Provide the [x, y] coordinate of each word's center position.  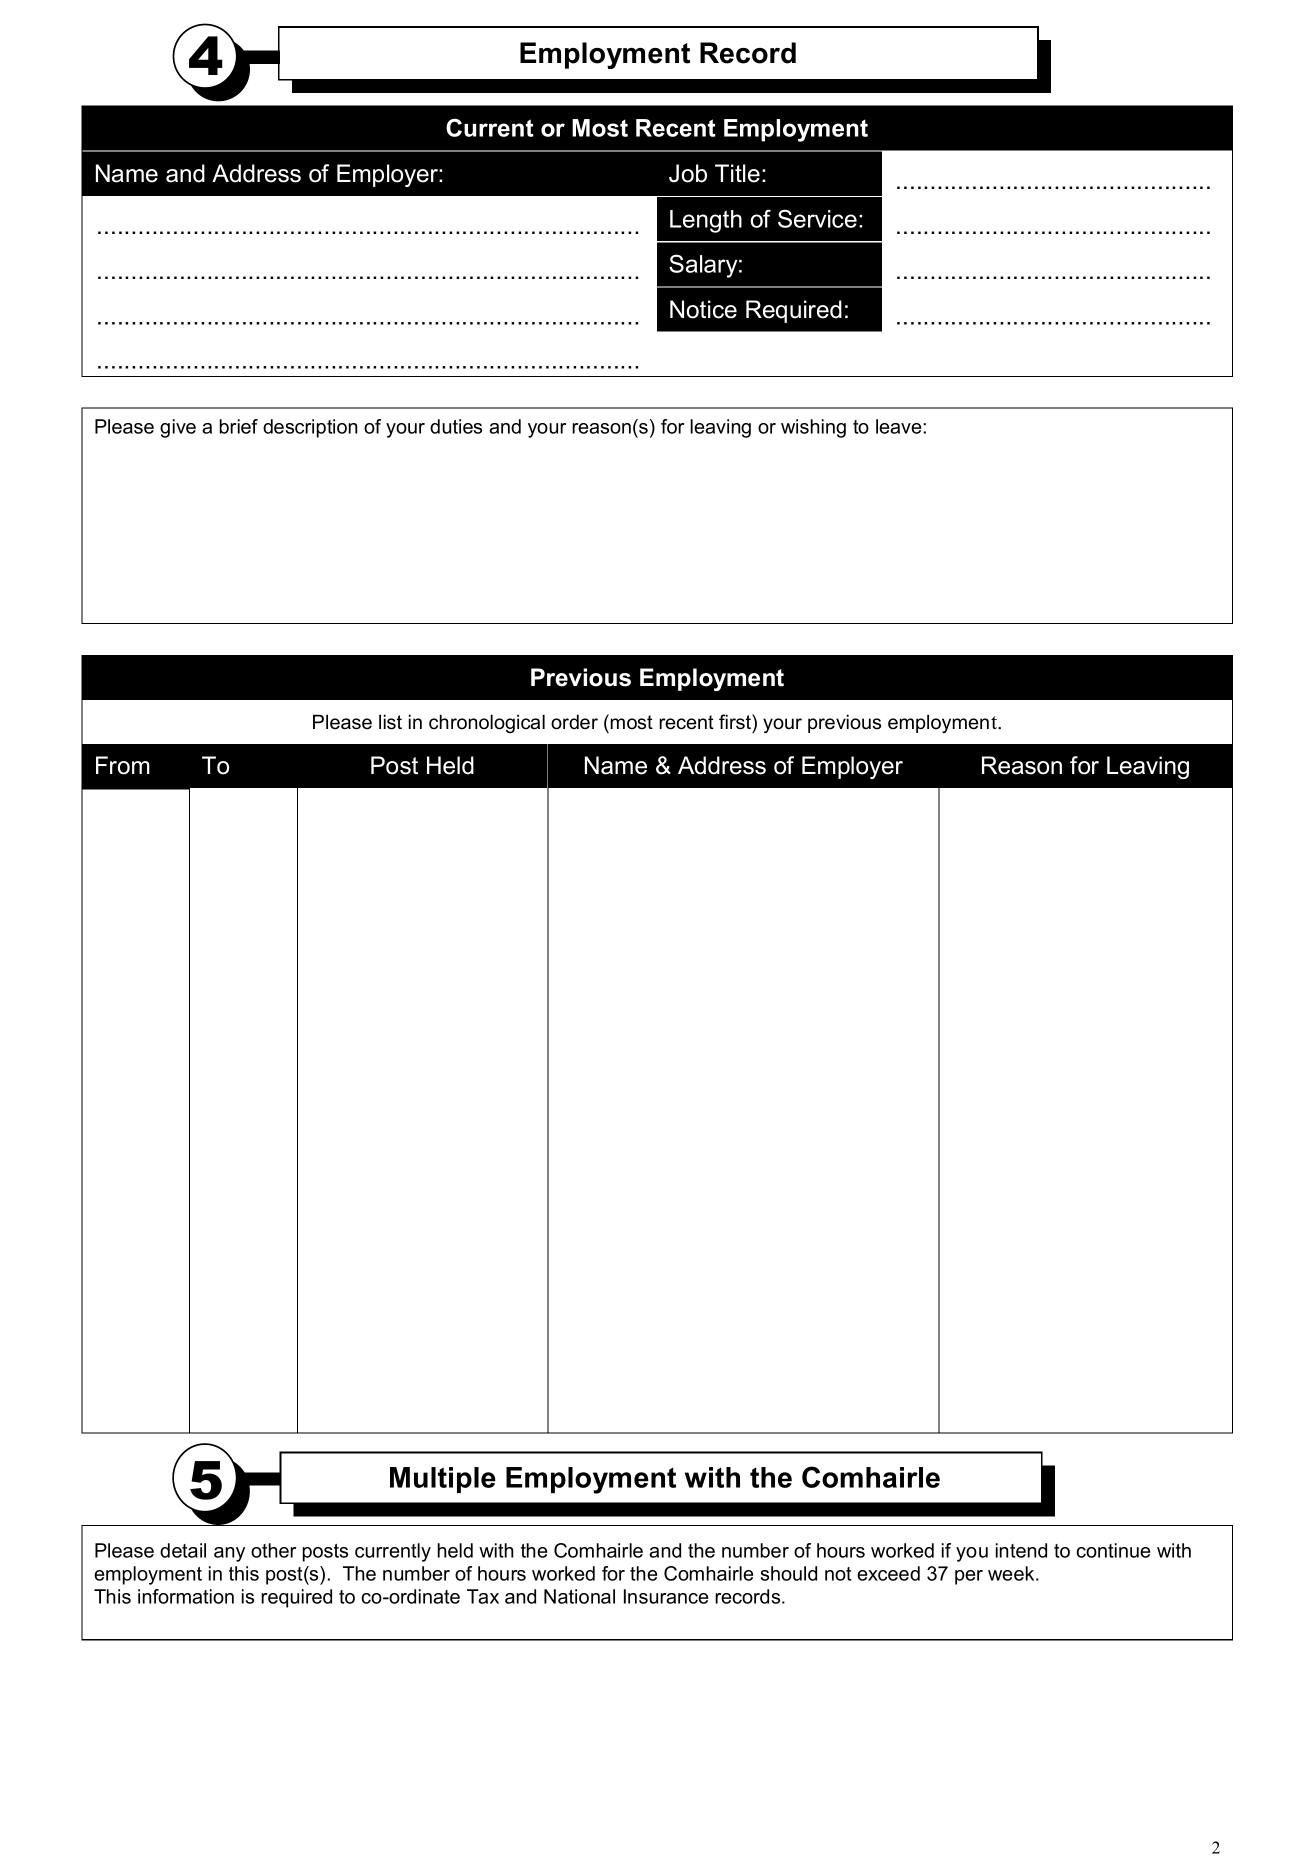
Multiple [443, 1480]
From [123, 765]
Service [817, 218]
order [574, 722]
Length [706, 221]
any [229, 1554]
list [390, 722]
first [736, 722]
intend [1021, 1550]
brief [238, 426]
